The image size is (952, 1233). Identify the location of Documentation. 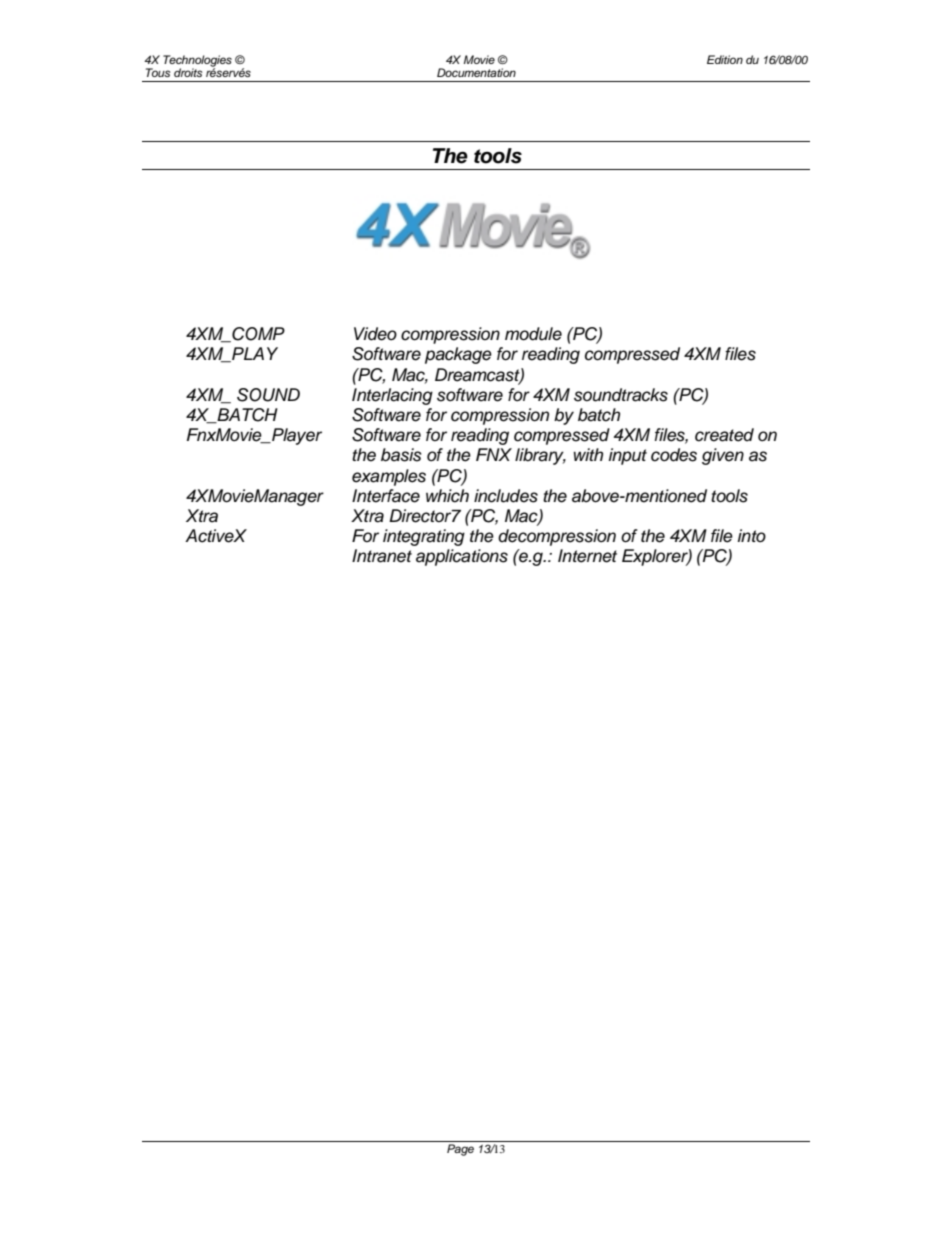
(476, 72).
